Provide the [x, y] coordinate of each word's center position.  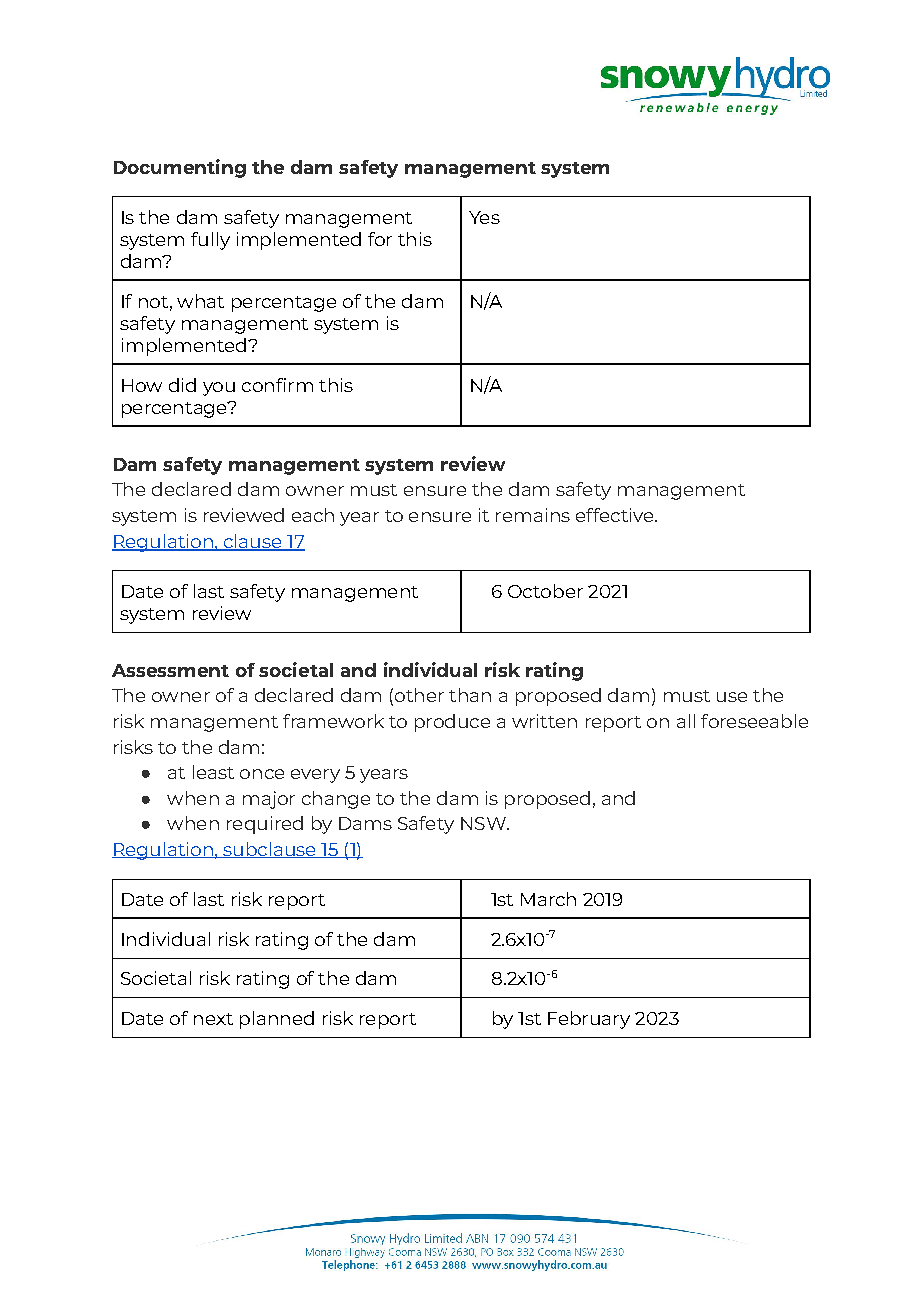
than [470, 695]
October [545, 591]
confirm [277, 385]
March [548, 899]
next [213, 1019]
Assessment [170, 670]
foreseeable [754, 721]
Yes [484, 217]
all [686, 721]
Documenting [180, 168]
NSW [484, 823]
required [265, 825]
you [219, 389]
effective [616, 515]
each [313, 515]
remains [533, 515]
